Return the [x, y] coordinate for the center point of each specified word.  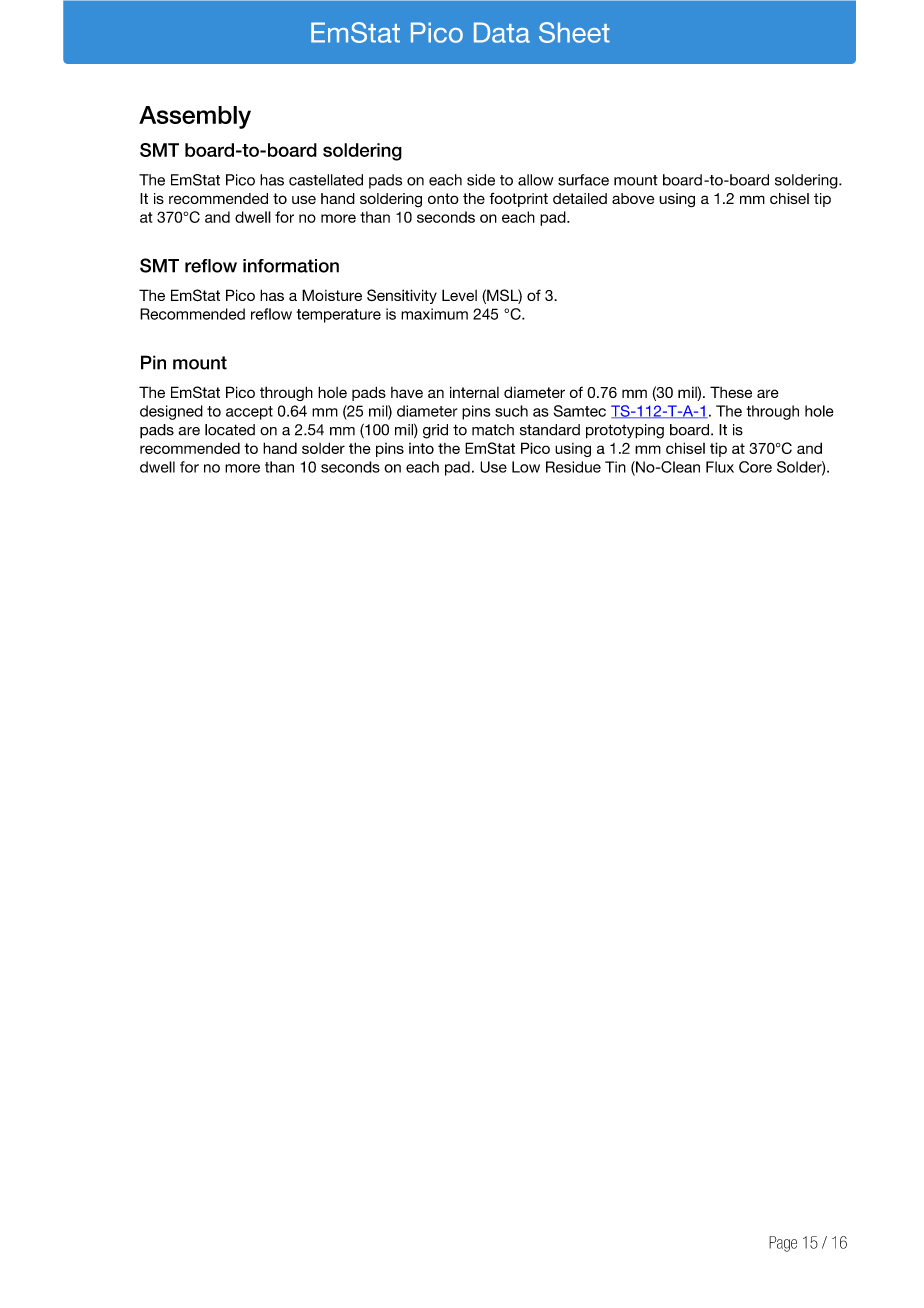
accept [249, 413]
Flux [720, 467]
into [421, 448]
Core [755, 467]
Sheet [574, 32]
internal [474, 392]
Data [502, 32]
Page [783, 1244]
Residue [573, 467]
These [731, 392]
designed [171, 412]
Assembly [195, 117]
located [230, 430]
